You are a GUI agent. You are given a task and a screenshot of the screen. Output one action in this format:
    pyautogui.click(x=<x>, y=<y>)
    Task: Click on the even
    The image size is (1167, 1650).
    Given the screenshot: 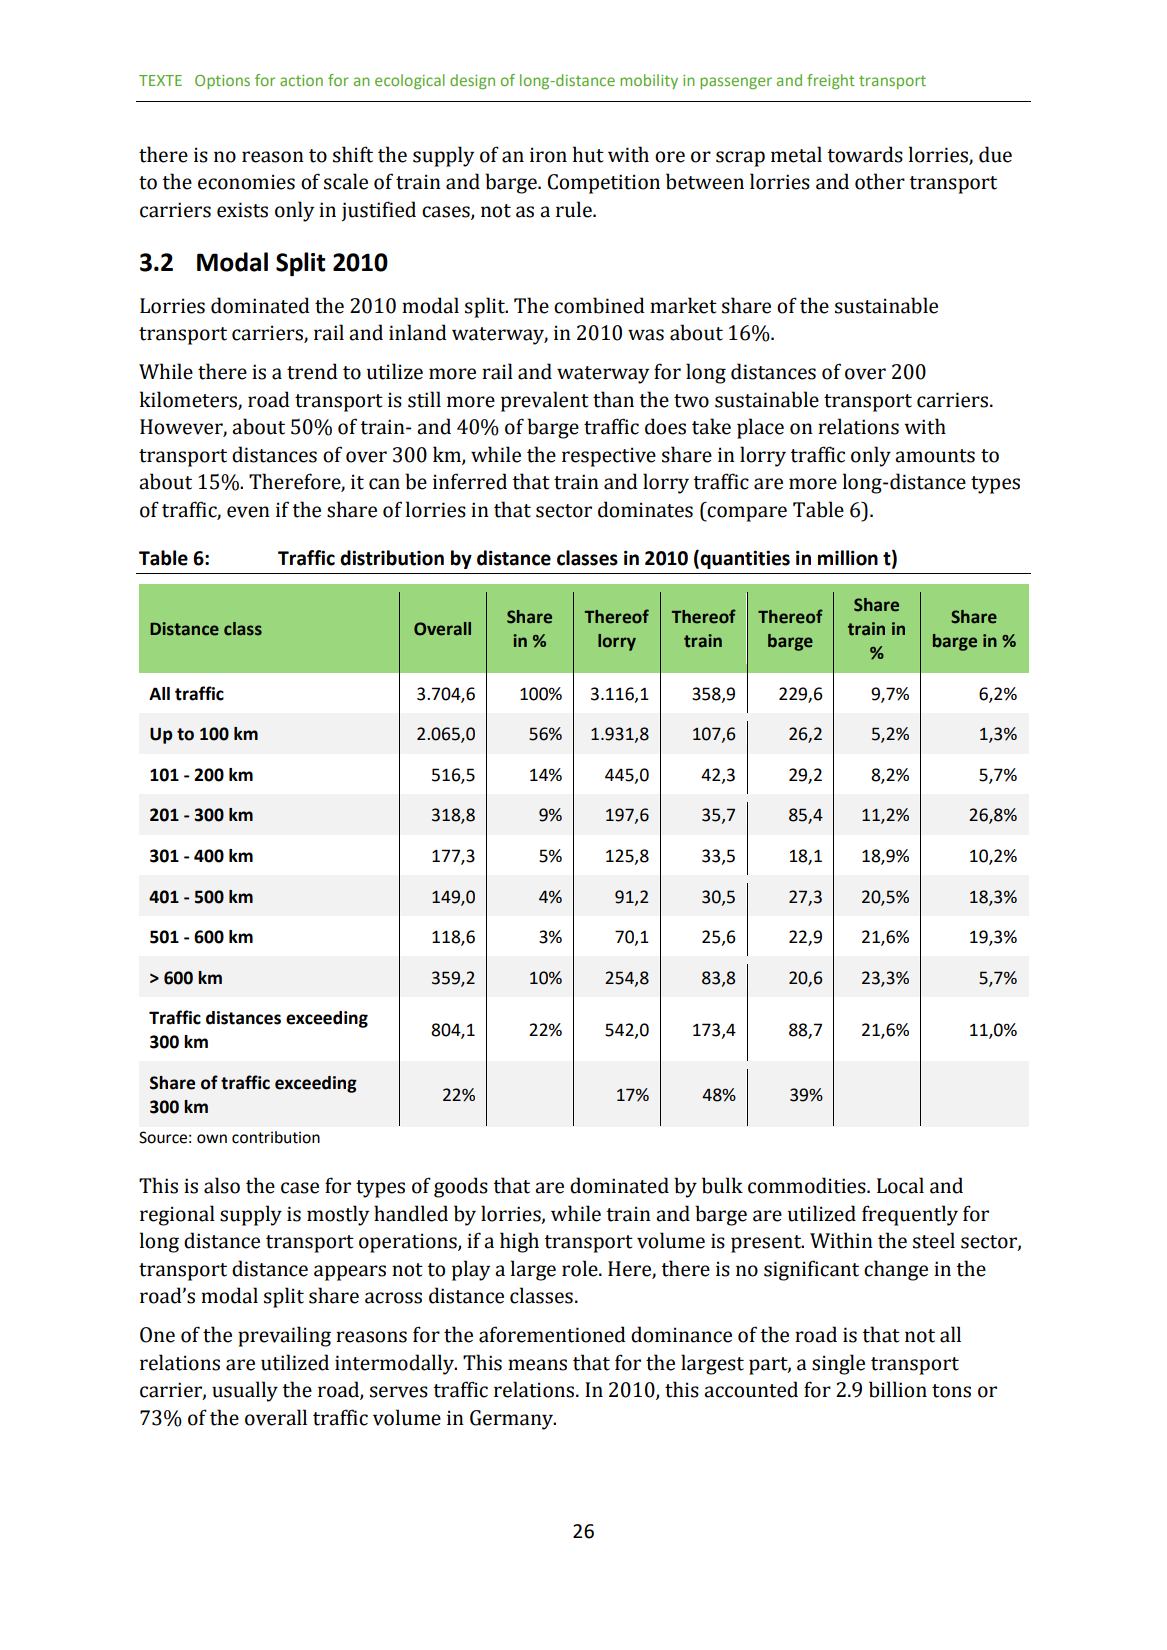 What is the action you would take?
    pyautogui.click(x=248, y=512)
